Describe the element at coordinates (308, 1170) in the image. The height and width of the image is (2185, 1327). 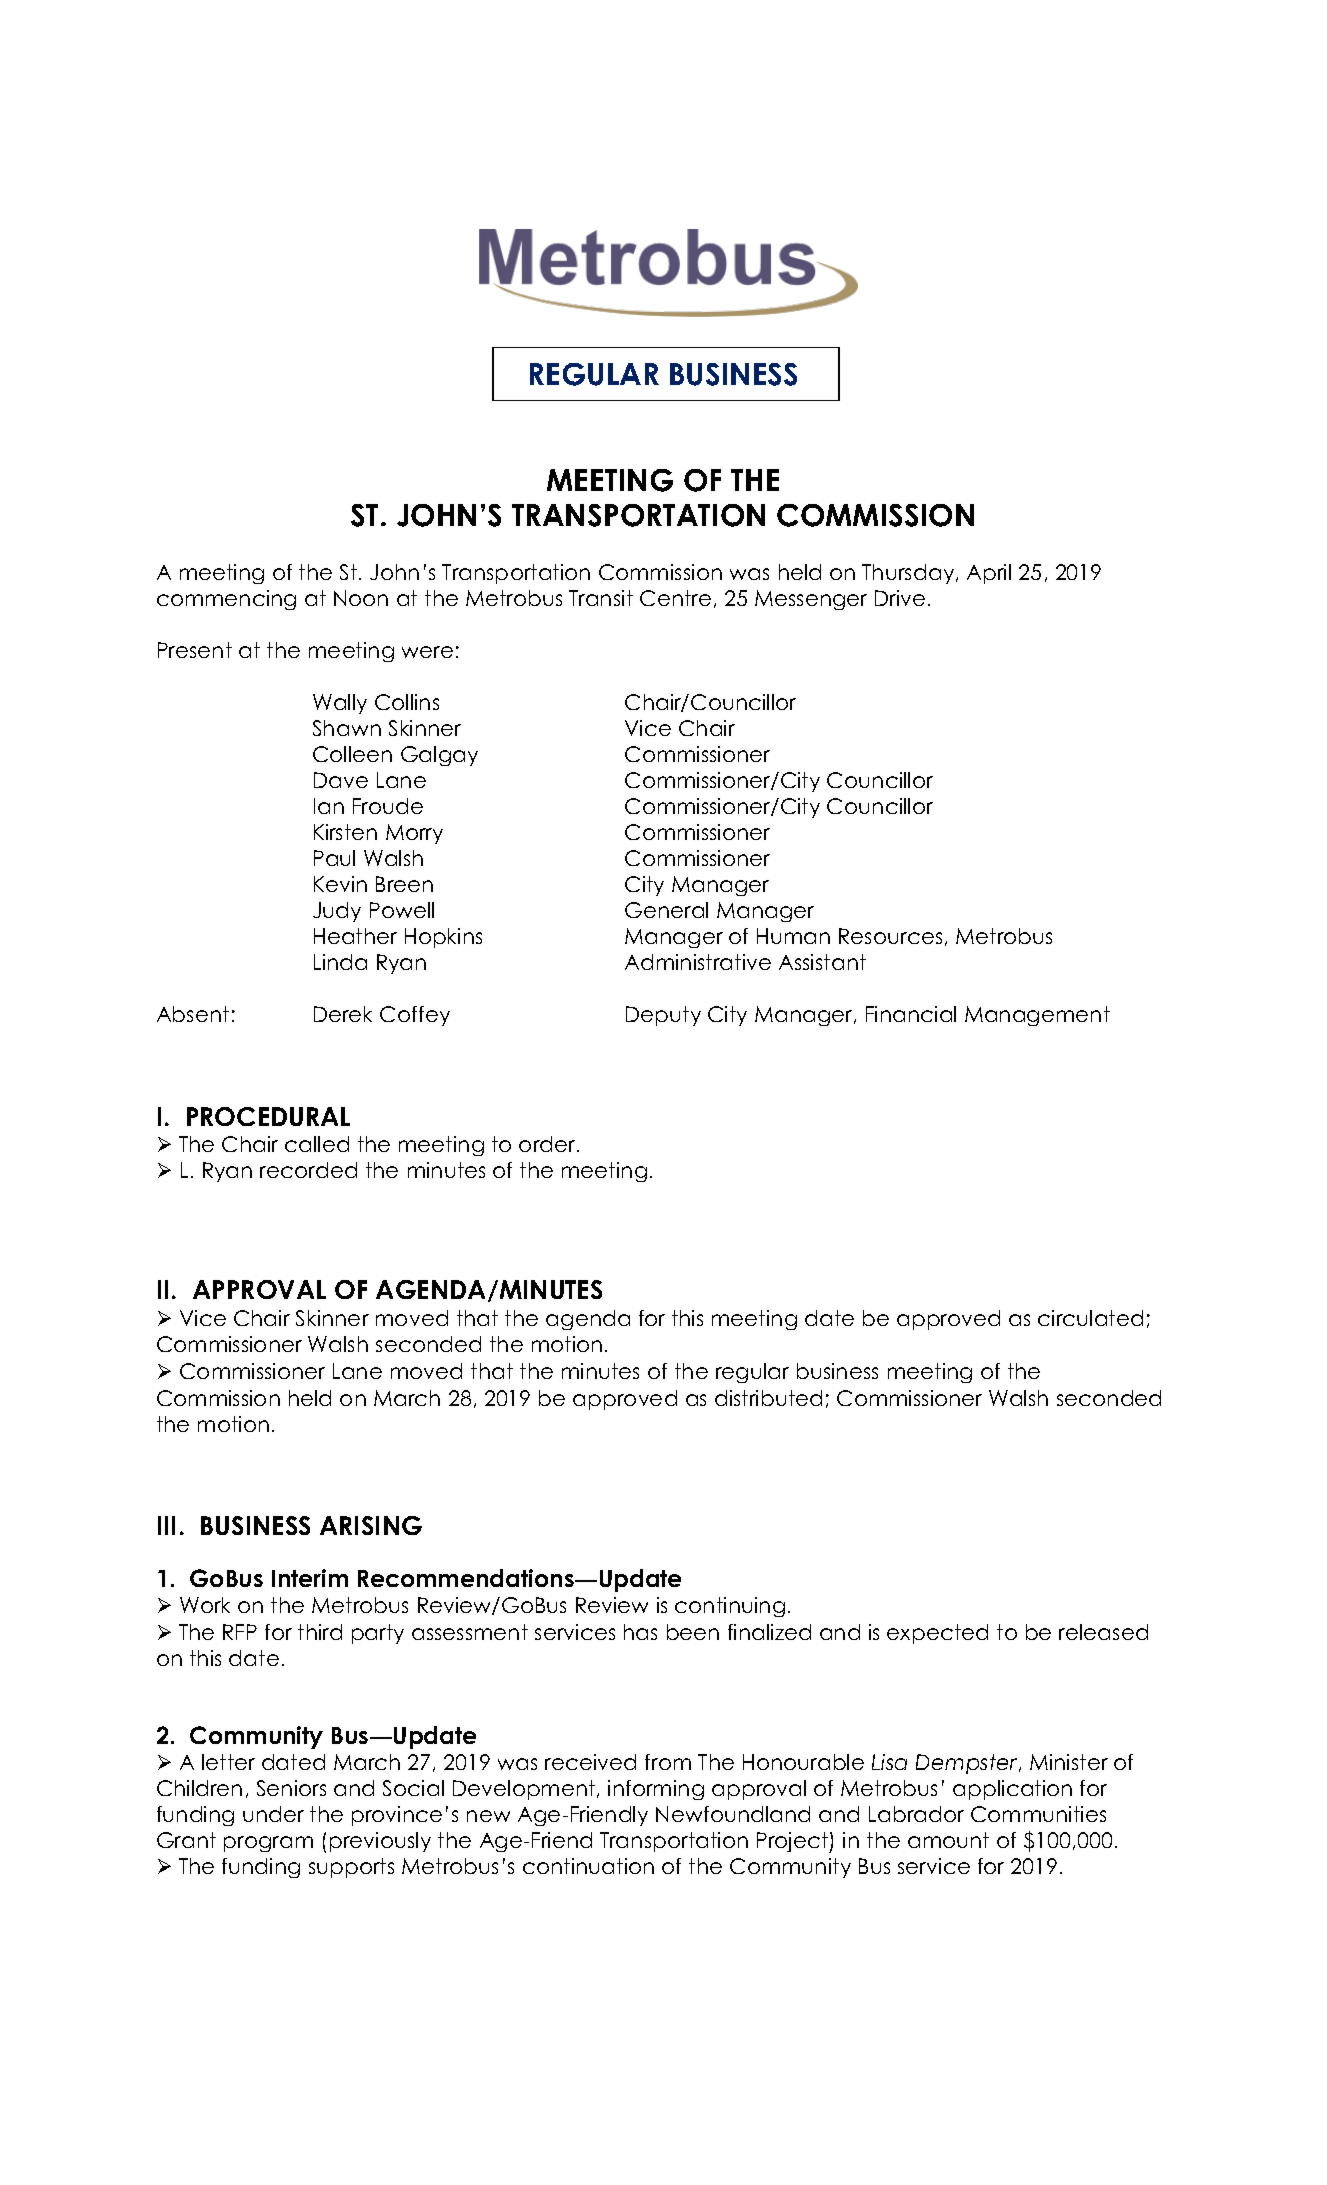
I see `recorded` at that location.
